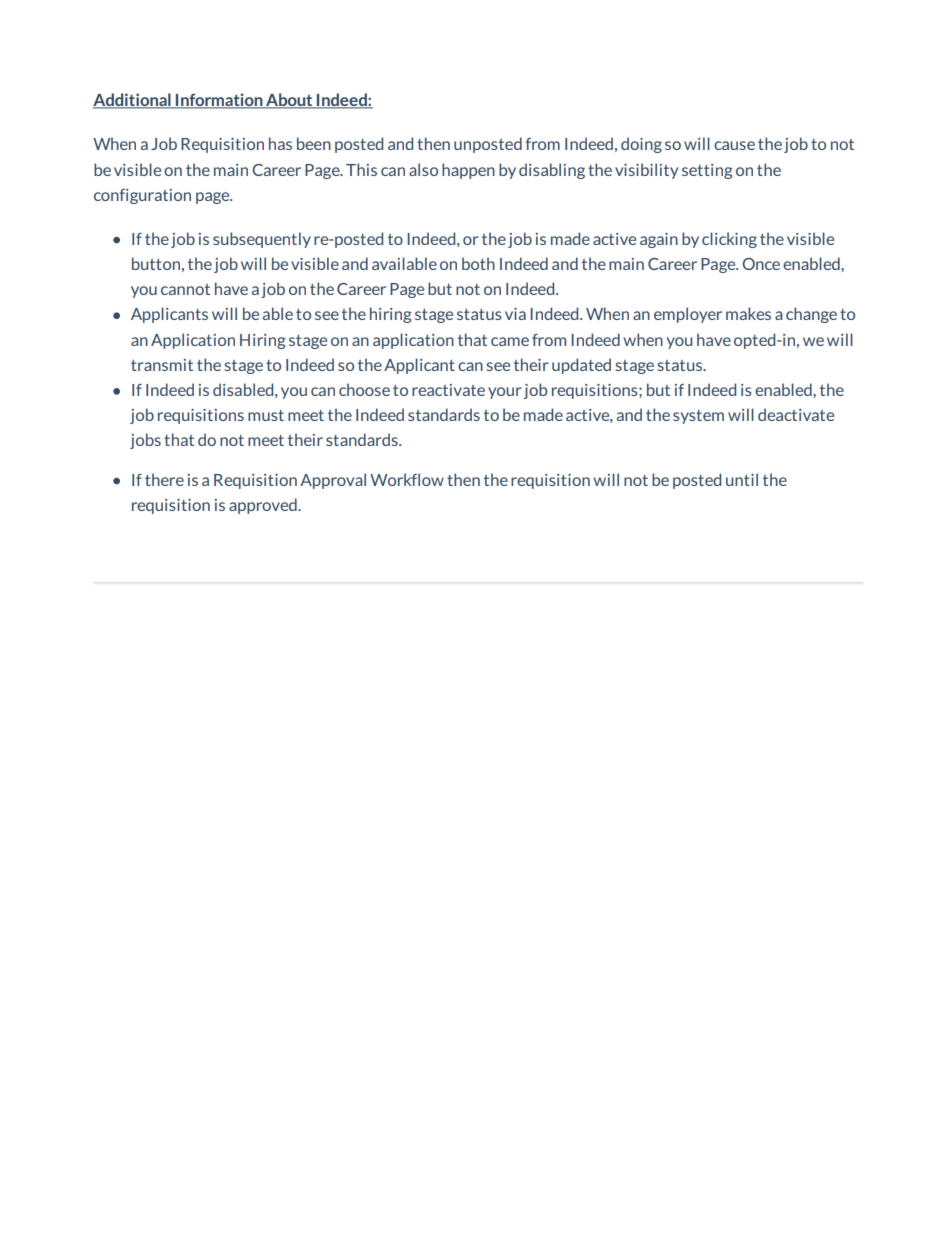 The width and height of the document is (952, 1233). What do you see at coordinates (264, 506) in the document?
I see `approved` at bounding box center [264, 506].
